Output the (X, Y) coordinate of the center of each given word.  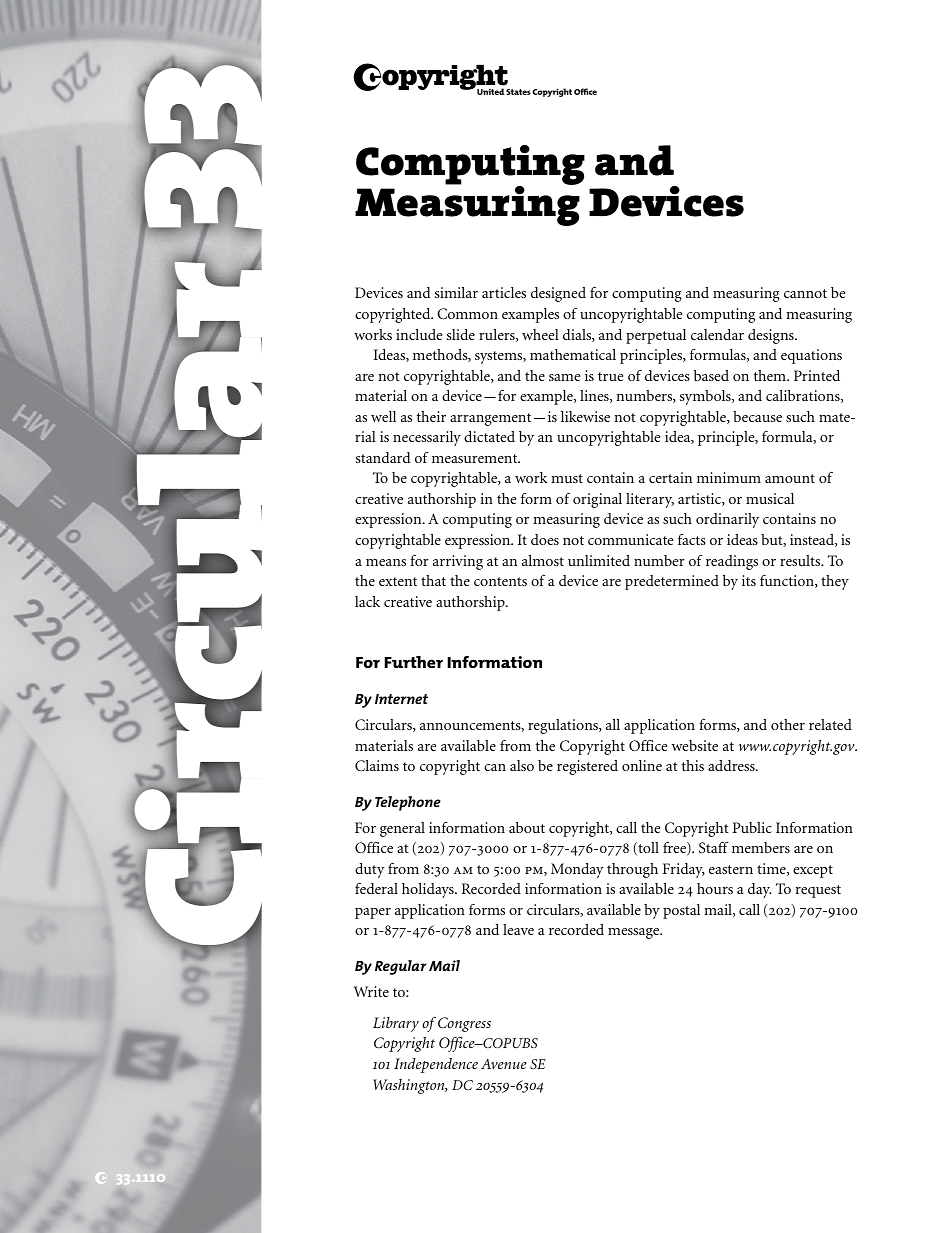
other (788, 724)
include (419, 334)
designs (772, 336)
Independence (436, 1065)
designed (558, 294)
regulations (564, 726)
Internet (401, 699)
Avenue (504, 1064)
